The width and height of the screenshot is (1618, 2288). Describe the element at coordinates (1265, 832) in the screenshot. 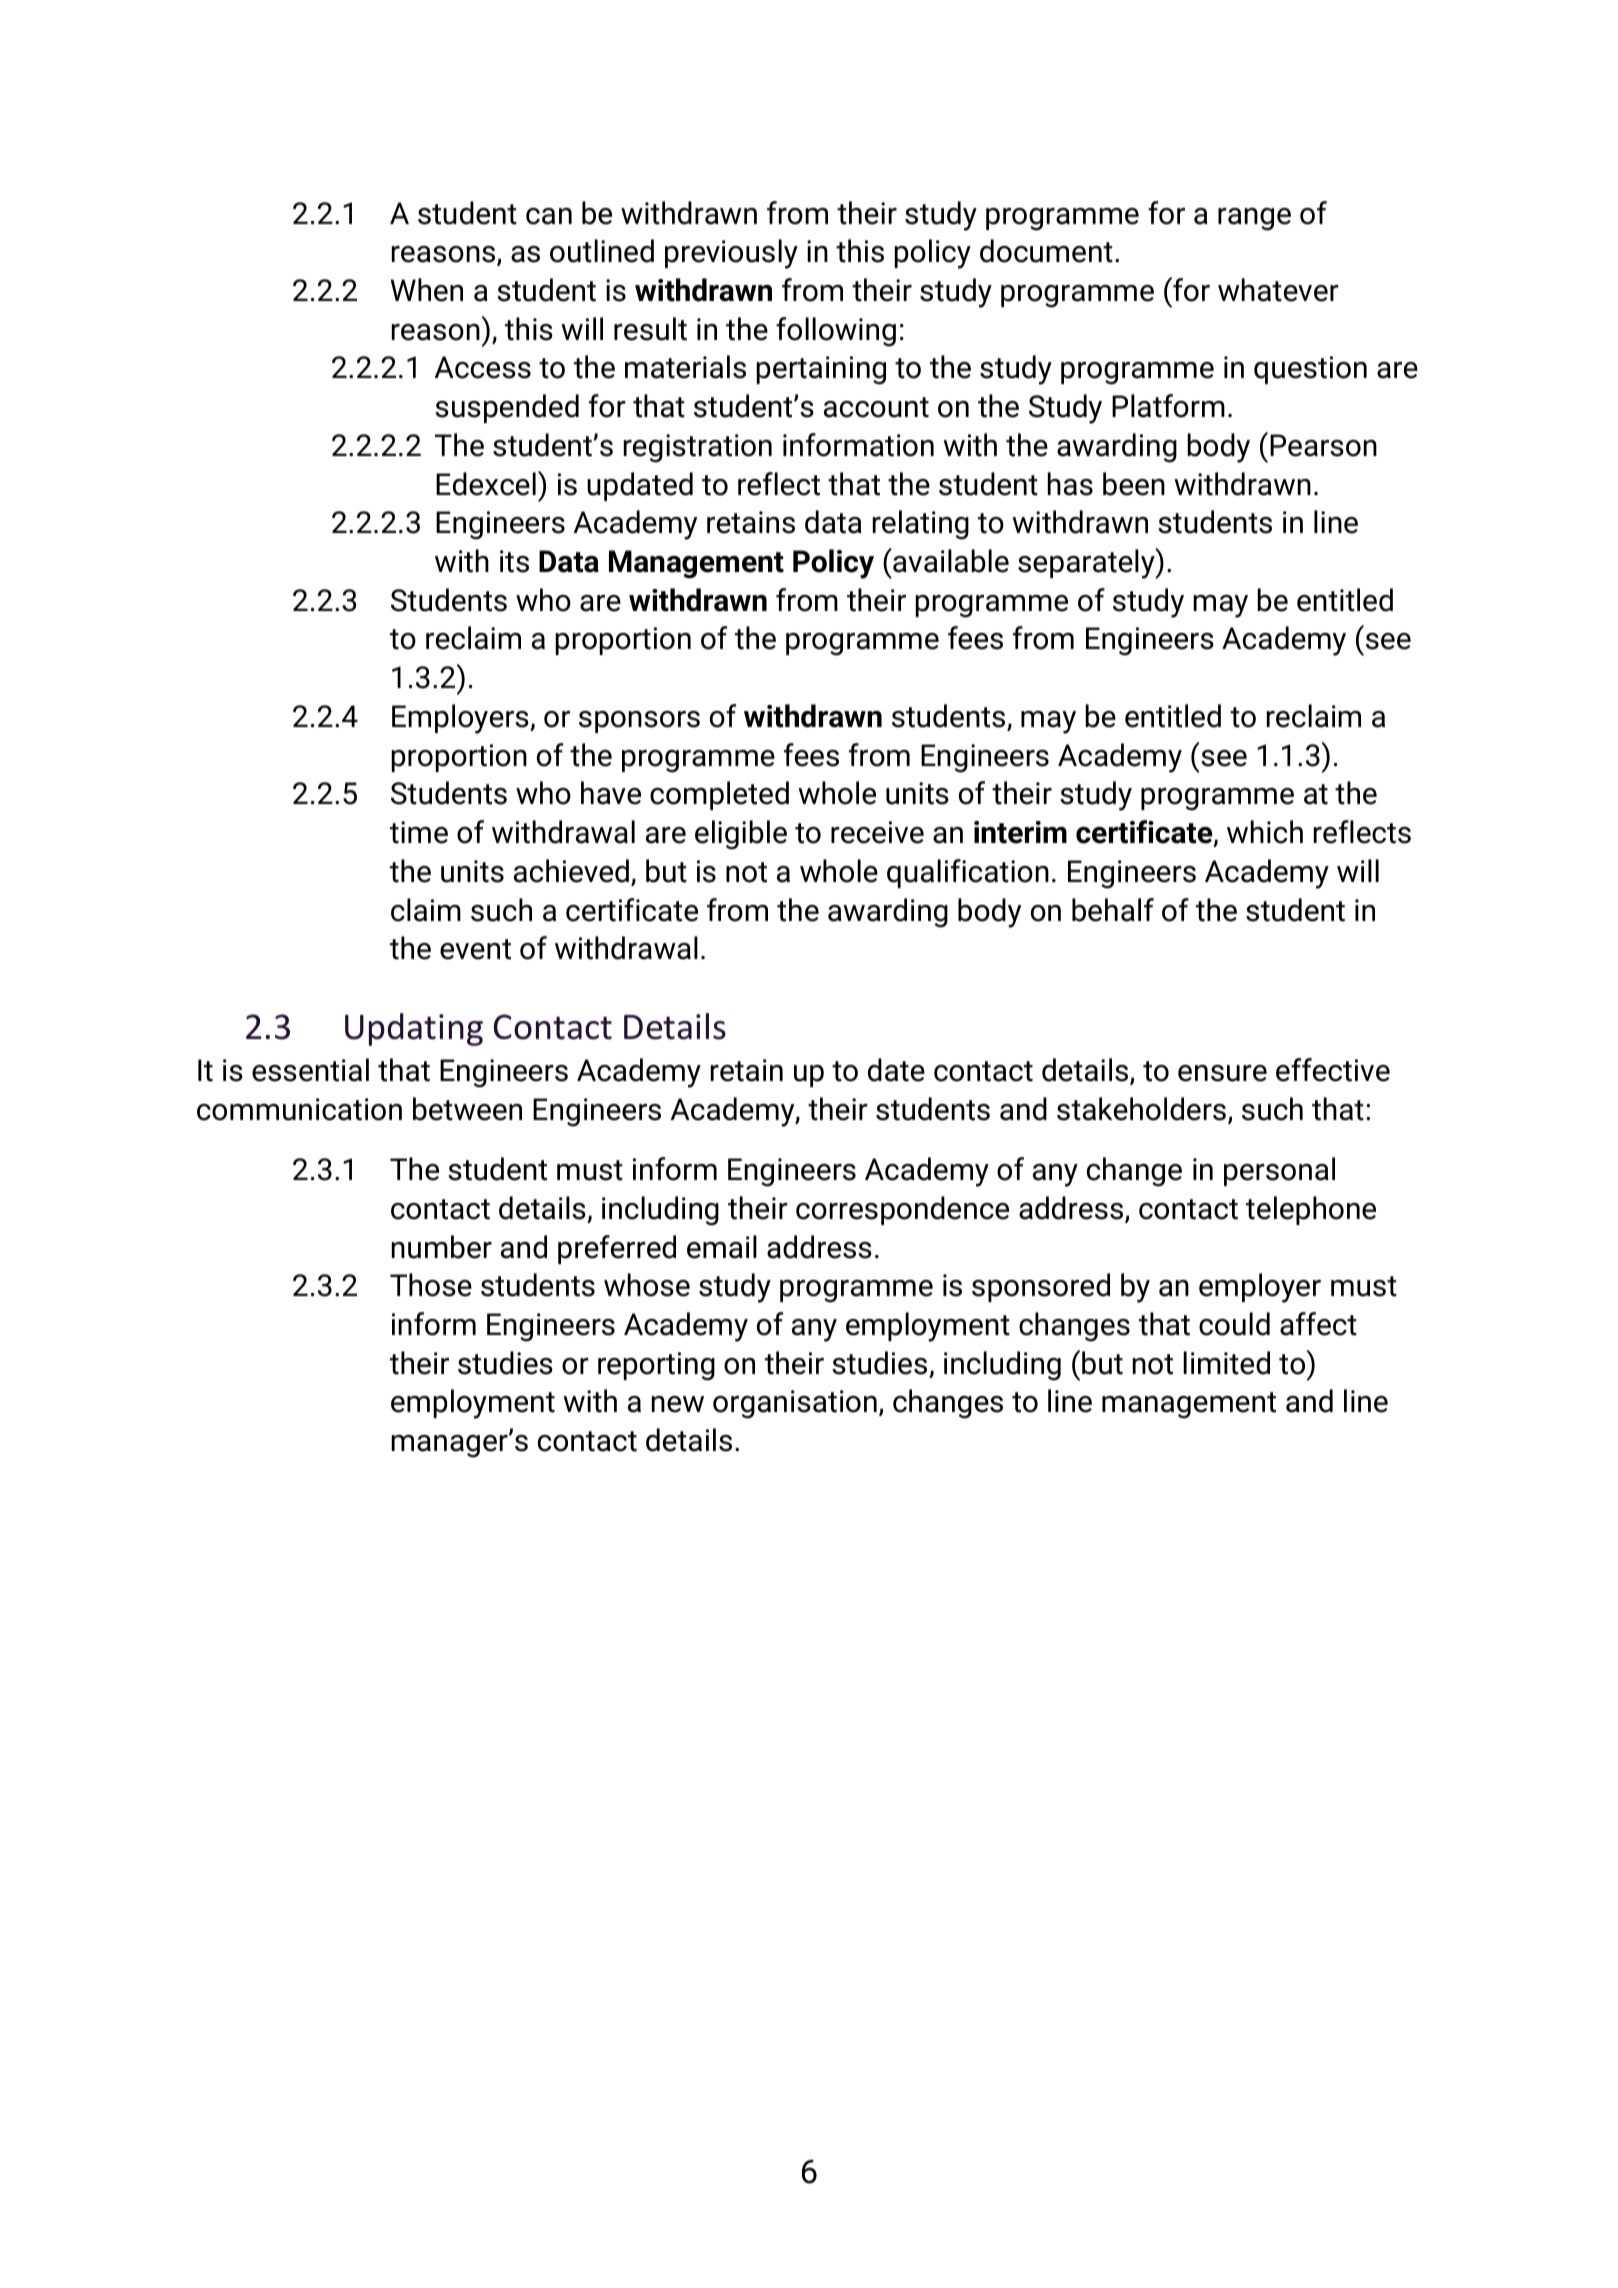

I see `which` at that location.
